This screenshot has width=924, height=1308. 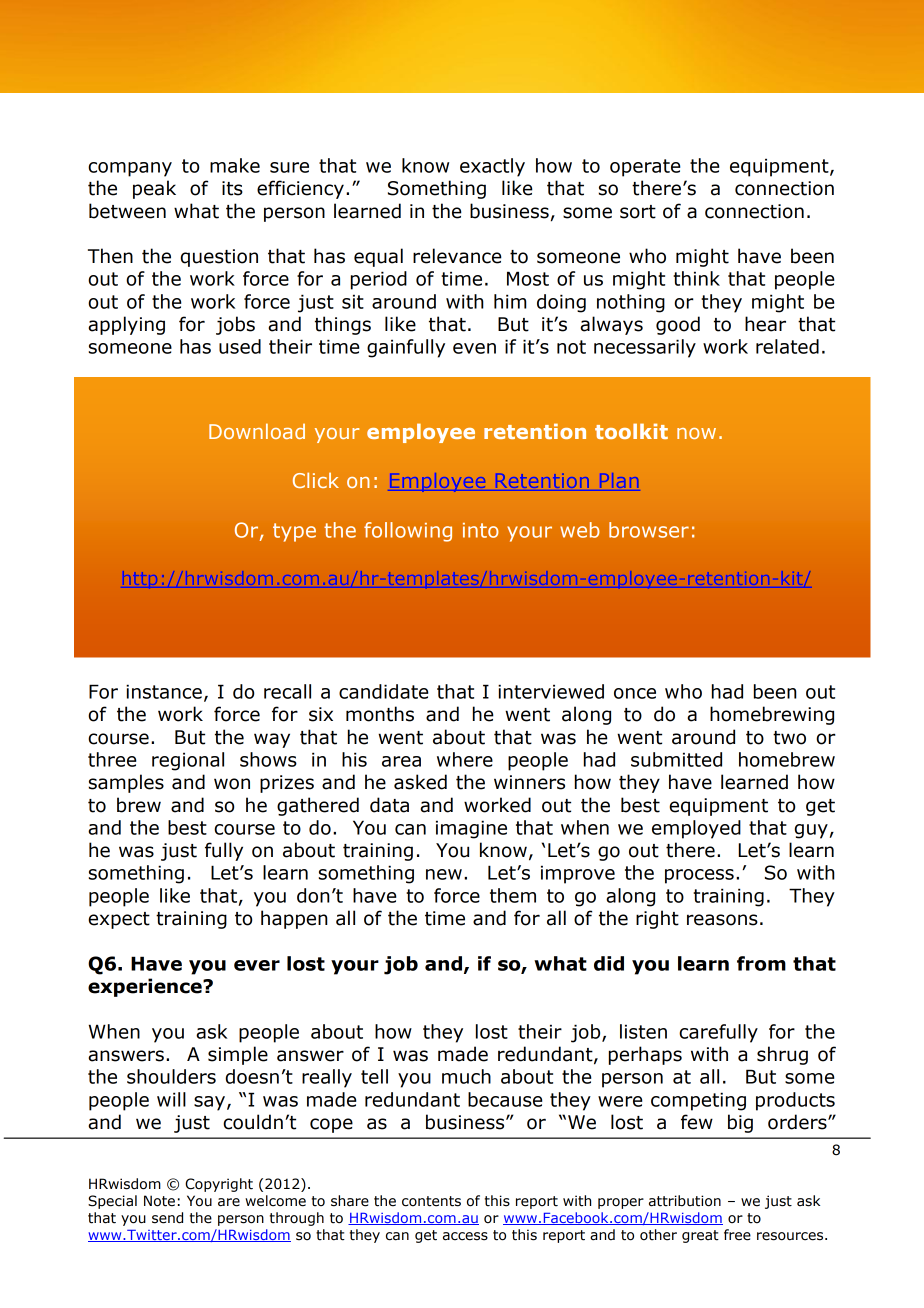 What do you see at coordinates (164, 691) in the screenshot?
I see `instance` at bounding box center [164, 691].
